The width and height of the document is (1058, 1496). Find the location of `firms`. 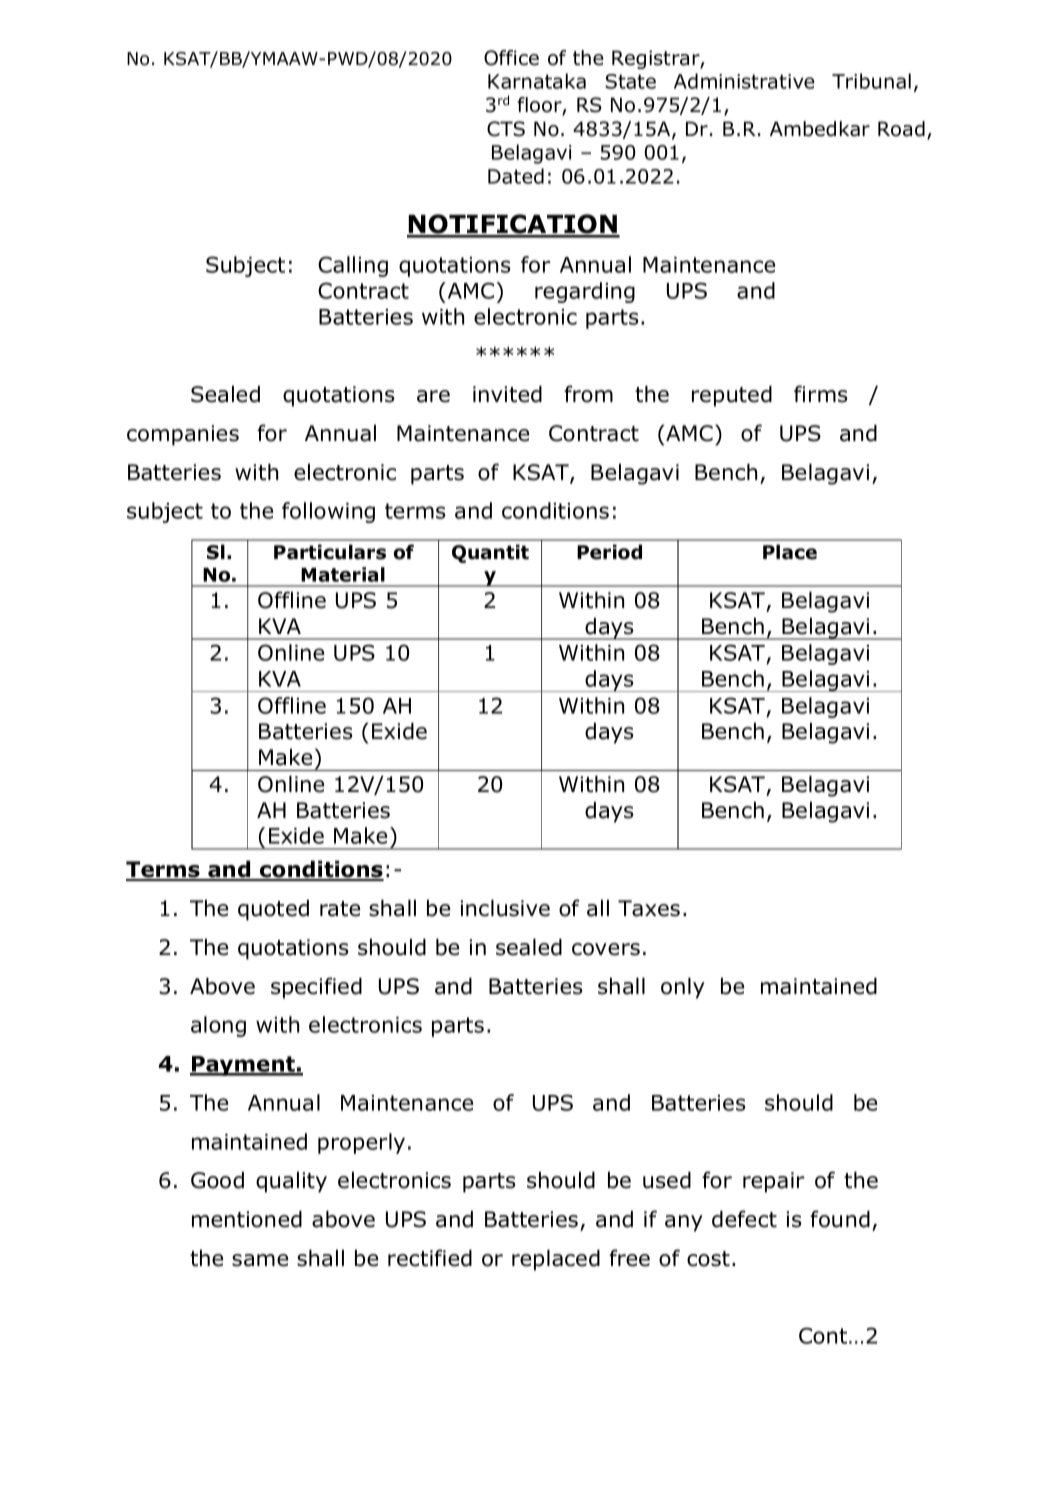

firms is located at coordinates (821, 394).
